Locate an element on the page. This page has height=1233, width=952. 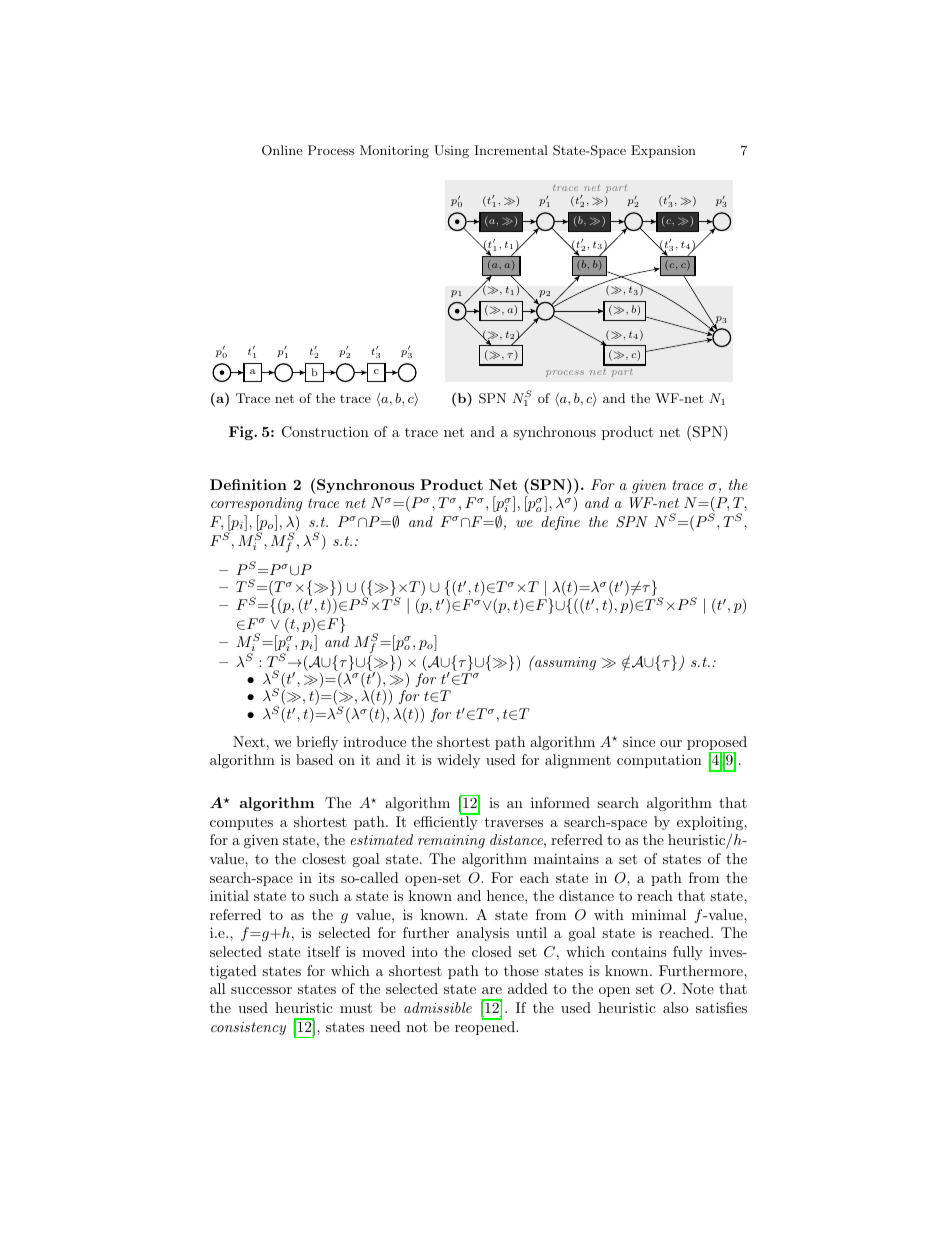
define is located at coordinates (560, 523).
